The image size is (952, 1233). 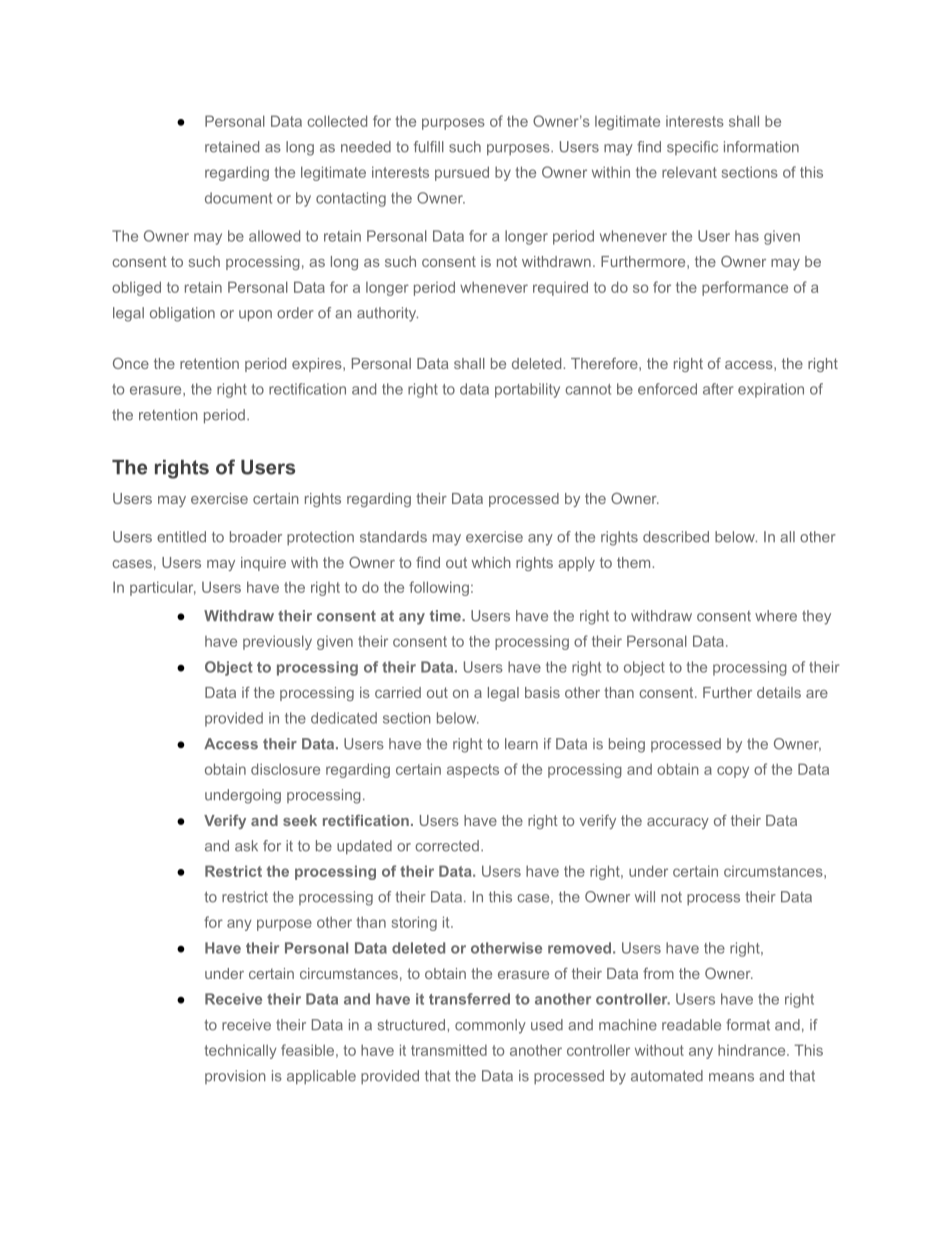 I want to click on technically, so click(x=240, y=1051).
